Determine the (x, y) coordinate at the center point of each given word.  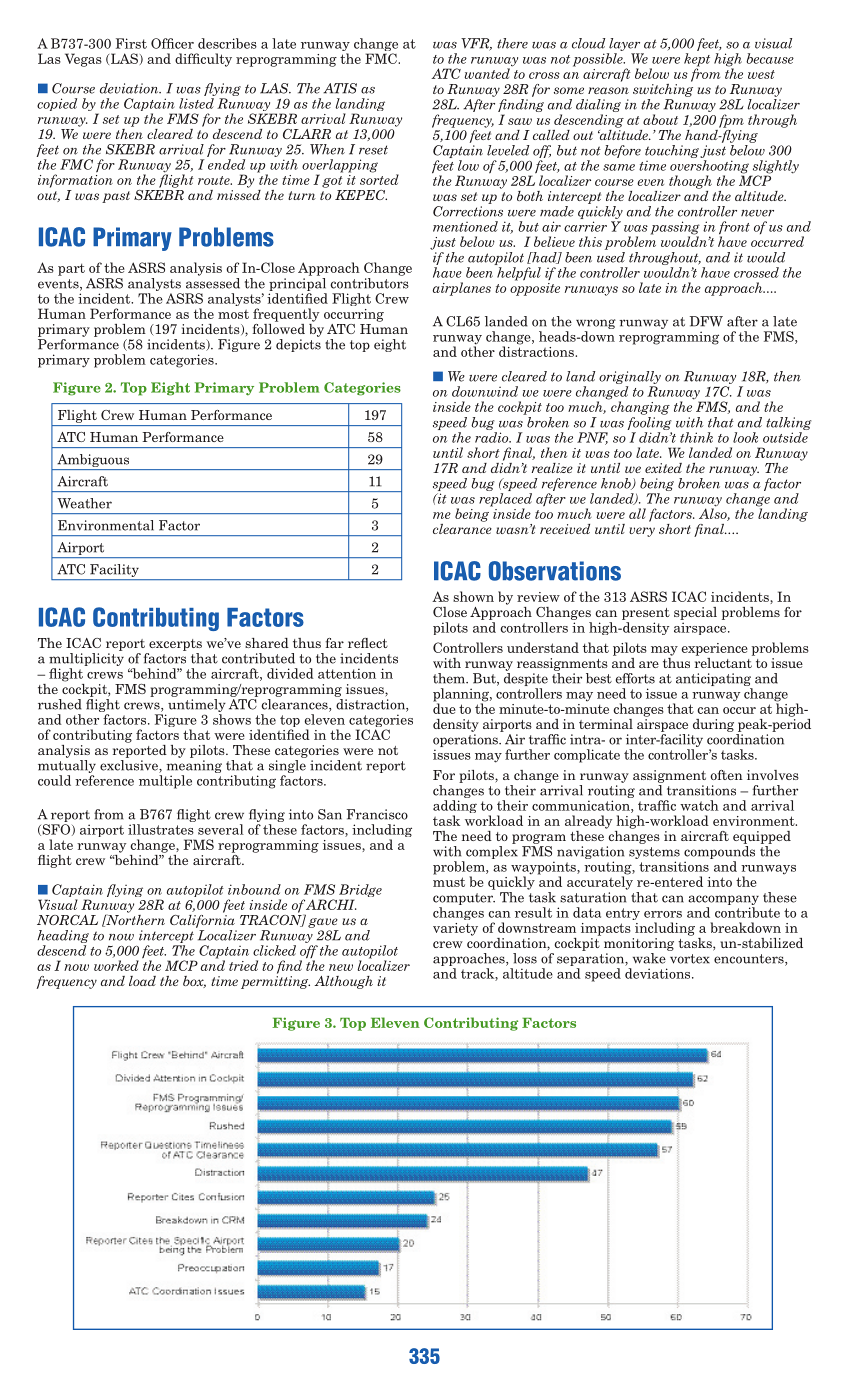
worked (116, 965)
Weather (84, 503)
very (642, 532)
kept (697, 61)
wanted (487, 73)
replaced (505, 501)
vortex (690, 959)
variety (455, 929)
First (131, 43)
